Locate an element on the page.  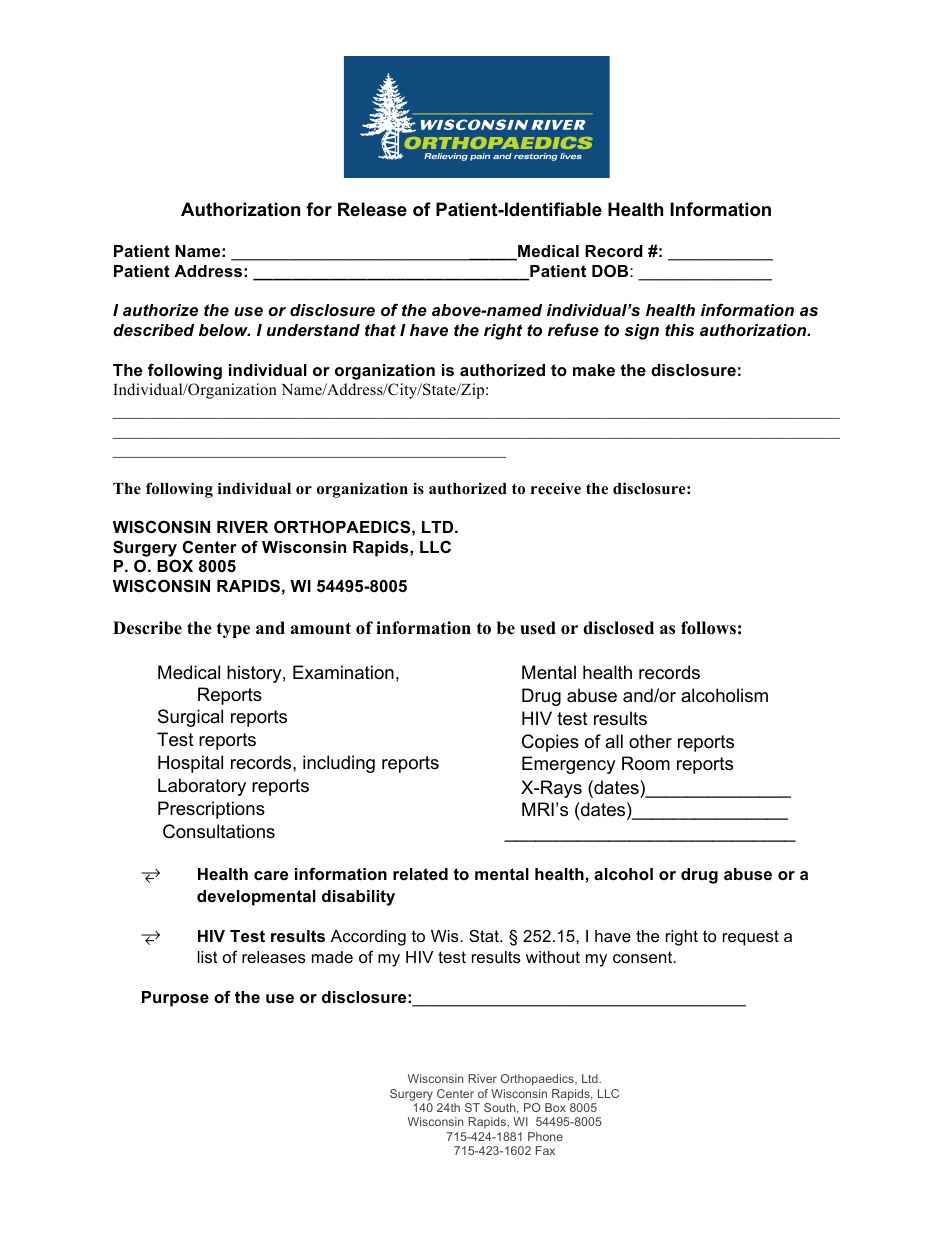
Surgical is located at coordinates (190, 718).
